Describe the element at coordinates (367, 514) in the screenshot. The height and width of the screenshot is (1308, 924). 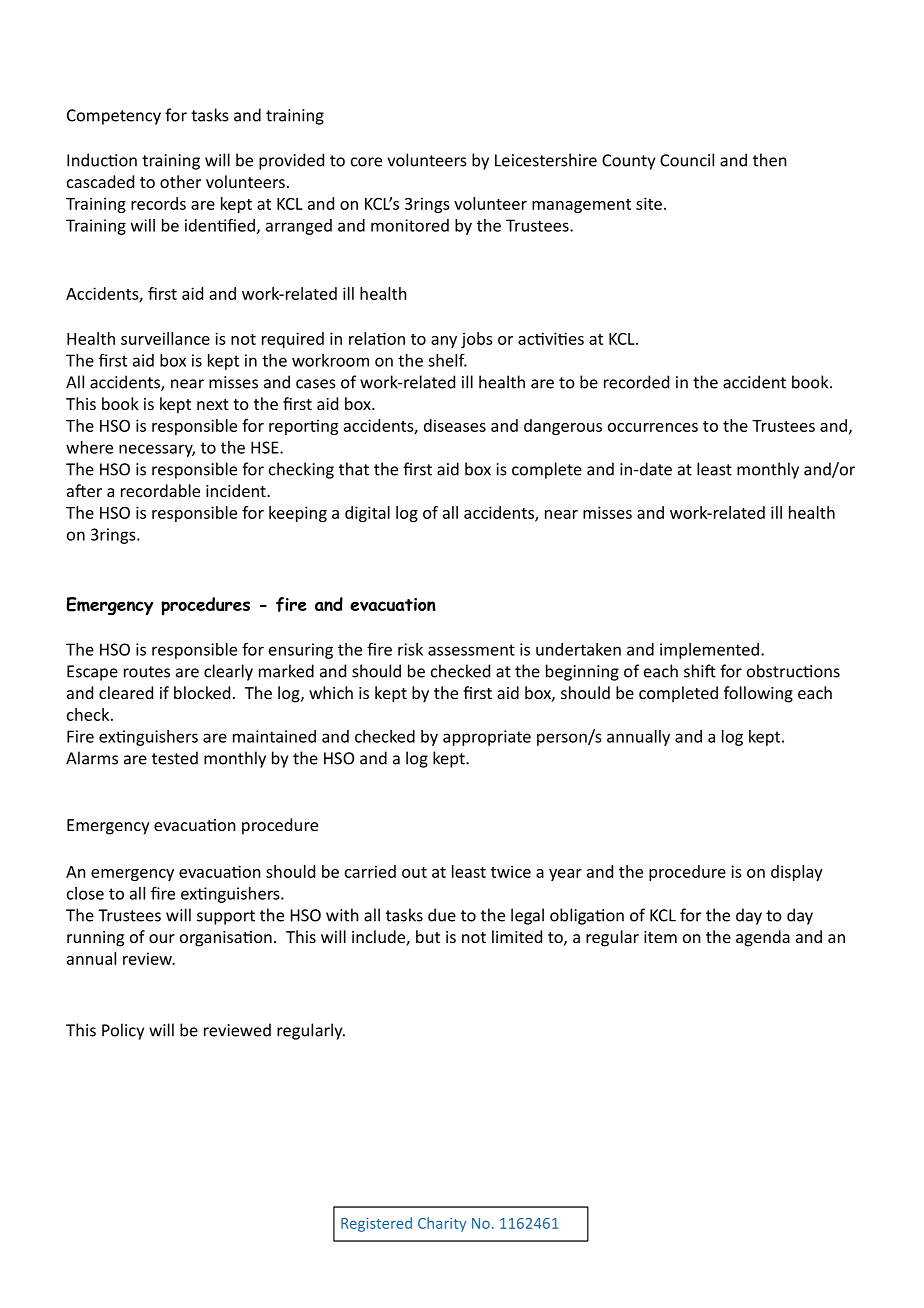
I see `digital` at that location.
